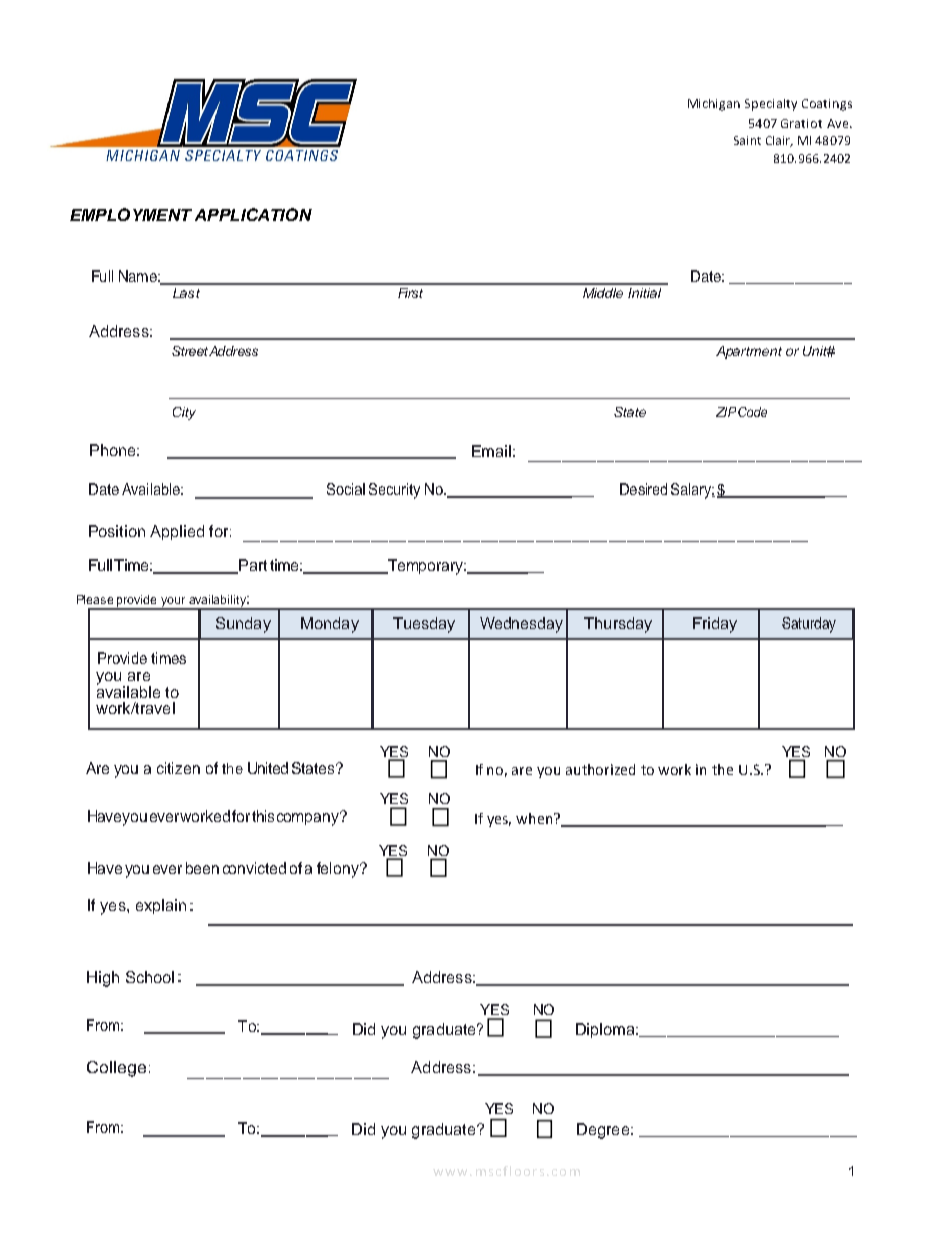 Image resolution: width=952 pixels, height=1233 pixels. What do you see at coordinates (339, 870) in the image?
I see `felony` at bounding box center [339, 870].
